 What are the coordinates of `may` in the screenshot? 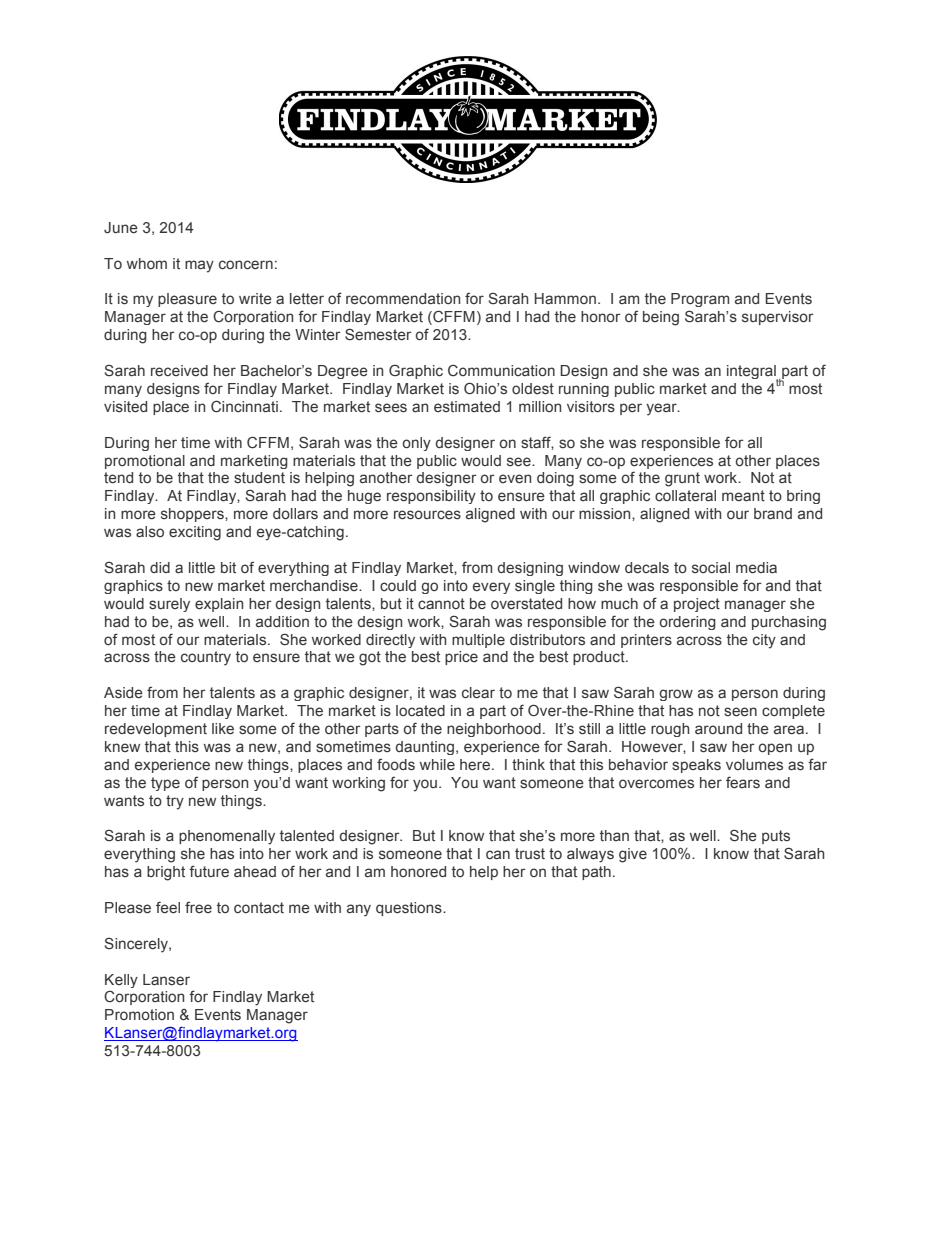 It's located at (199, 266).
